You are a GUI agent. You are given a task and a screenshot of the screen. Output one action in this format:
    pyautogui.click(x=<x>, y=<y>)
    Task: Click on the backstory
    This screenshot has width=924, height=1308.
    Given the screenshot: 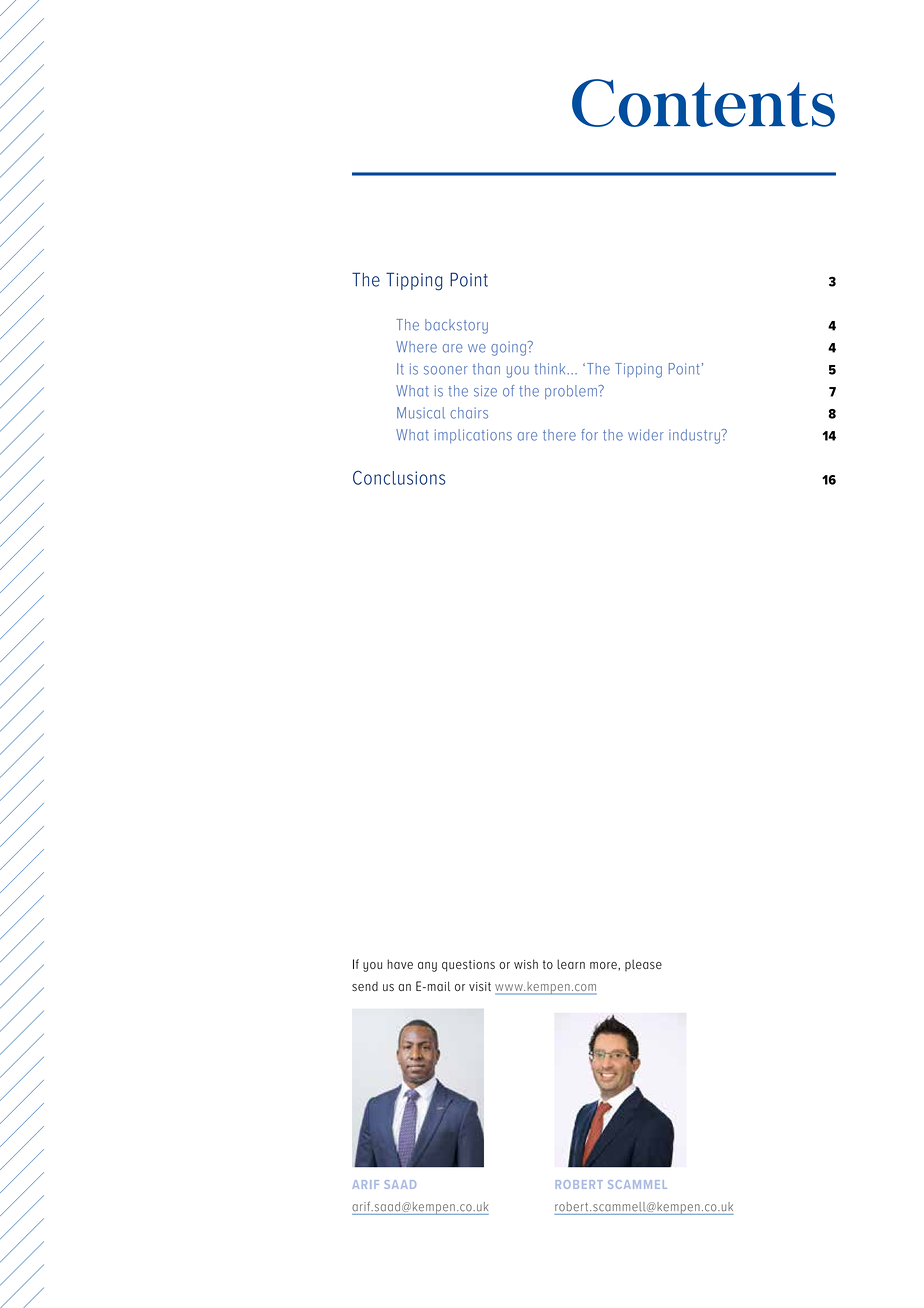 What is the action you would take?
    pyautogui.click(x=456, y=326)
